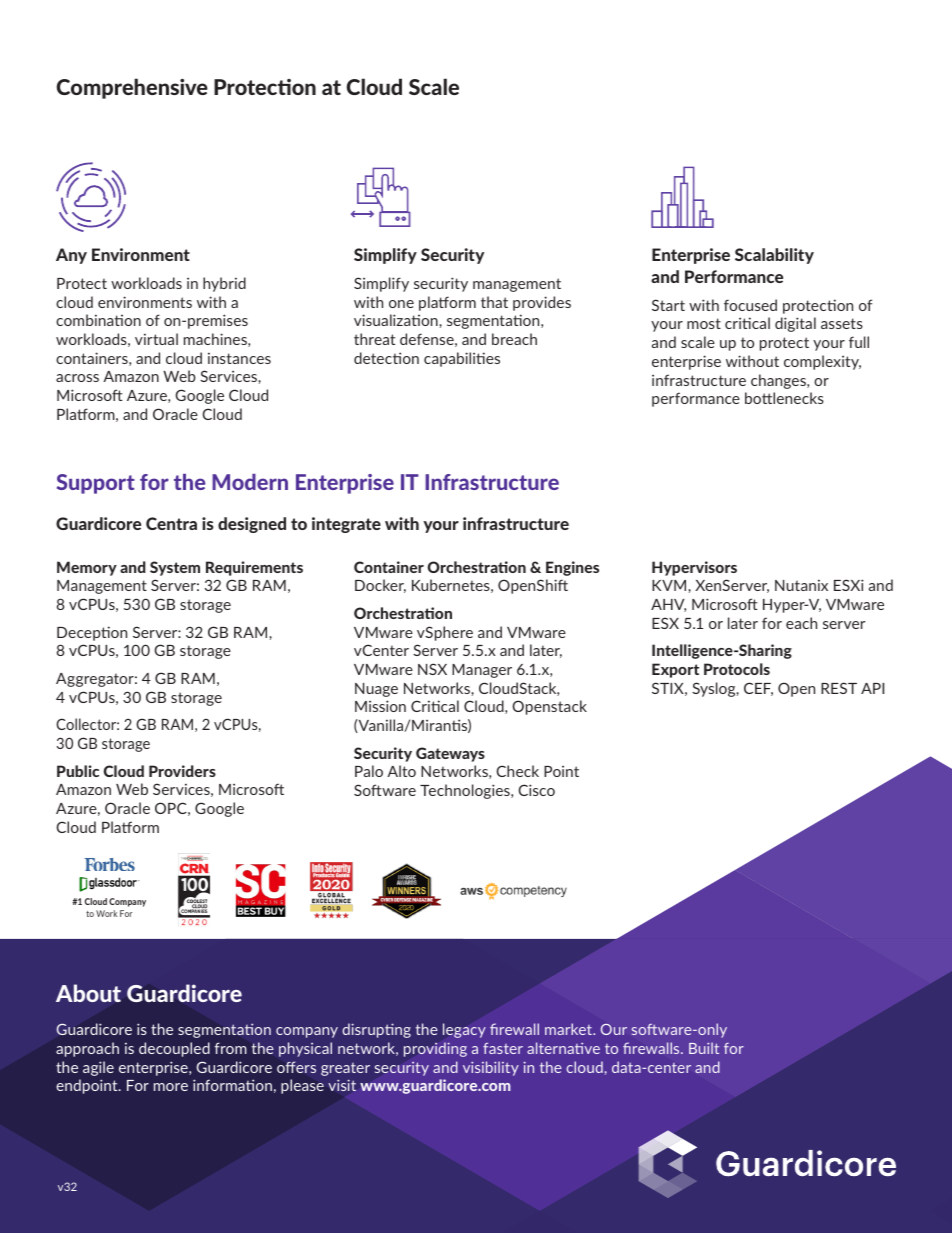 The width and height of the screenshot is (952, 1233). What do you see at coordinates (175, 568) in the screenshot?
I see `System` at bounding box center [175, 568].
